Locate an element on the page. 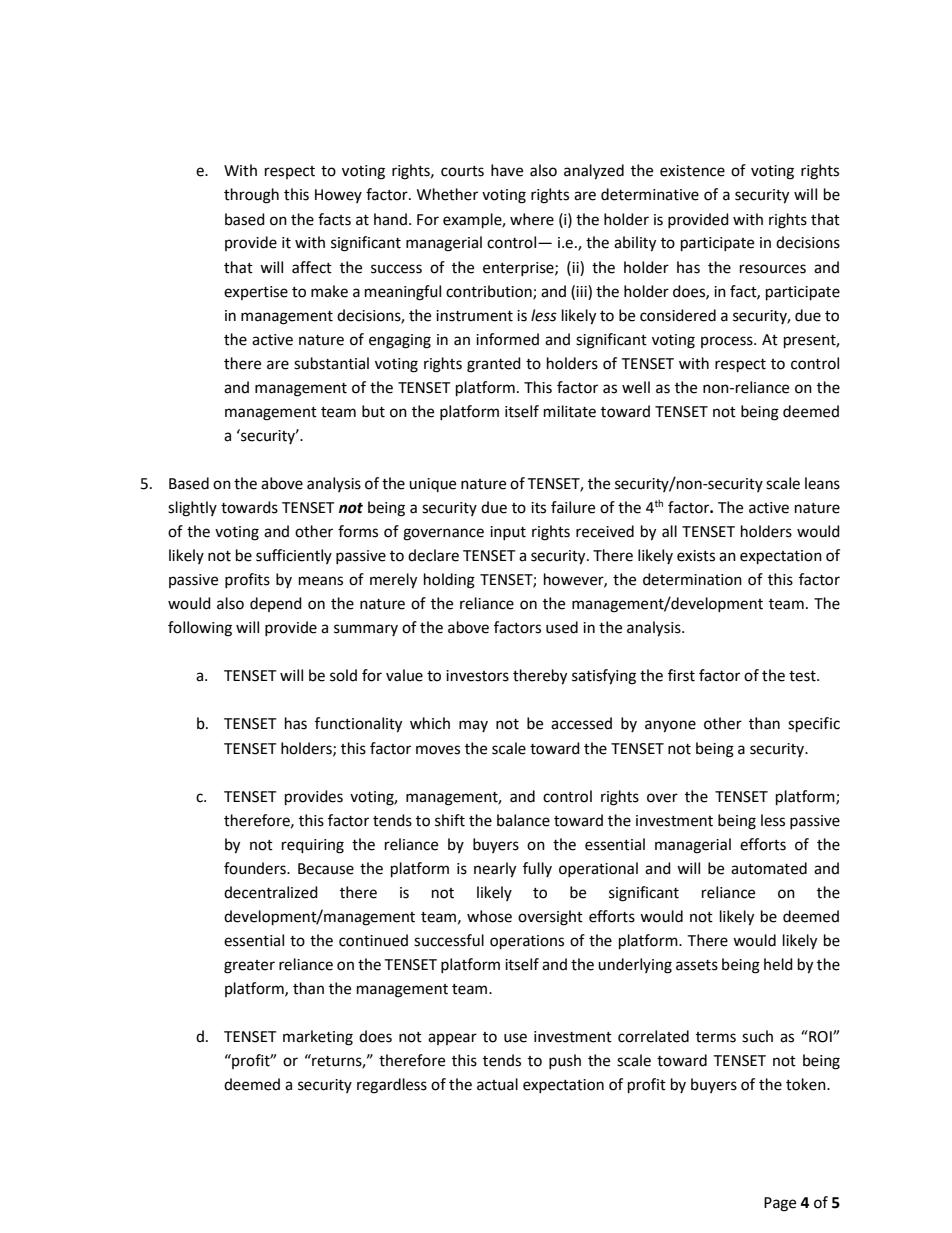 Image resolution: width=952 pixels, height=1233 pixels. sold is located at coordinates (343, 675).
